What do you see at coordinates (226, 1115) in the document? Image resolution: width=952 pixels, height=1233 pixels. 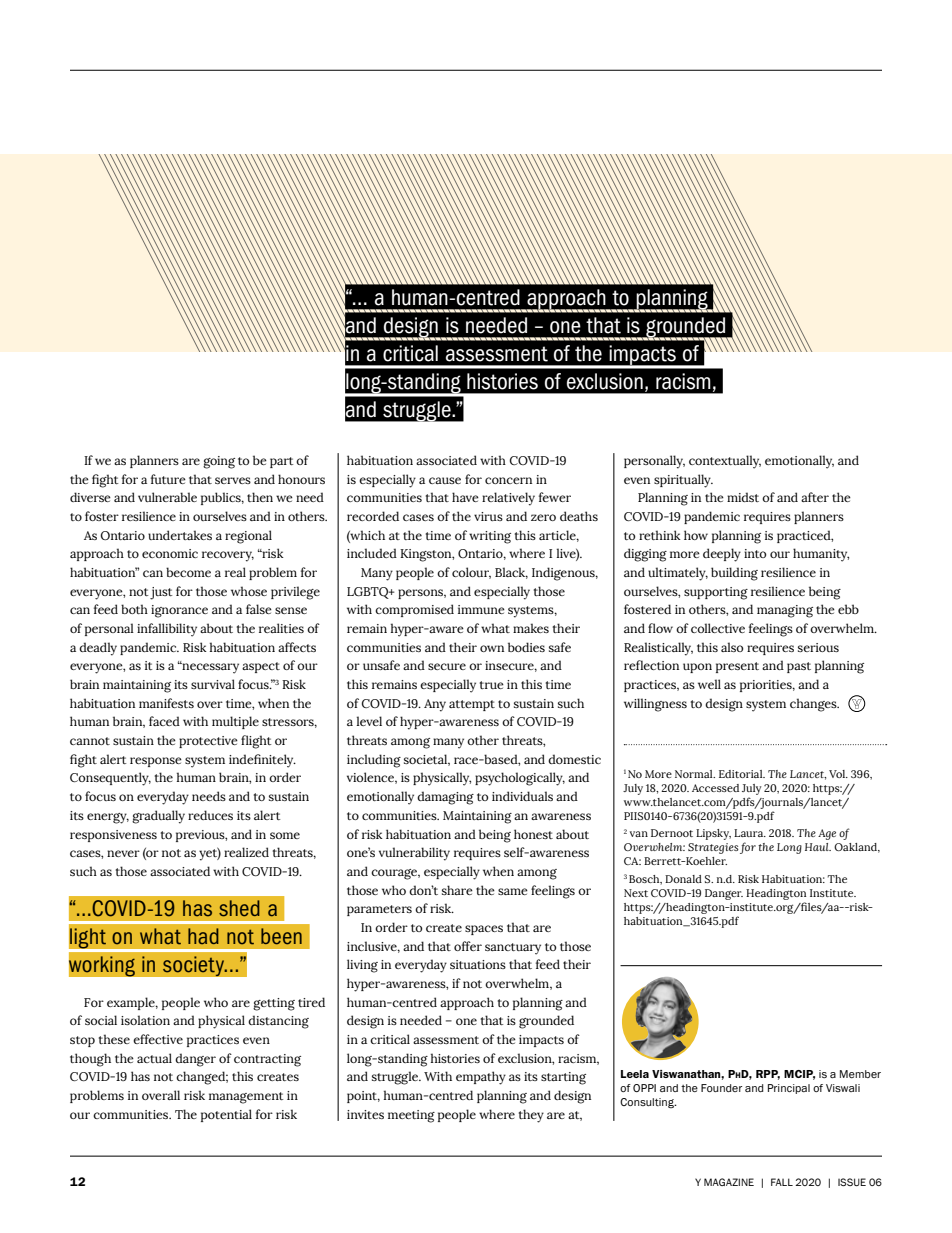 I see `potential` at bounding box center [226, 1115].
